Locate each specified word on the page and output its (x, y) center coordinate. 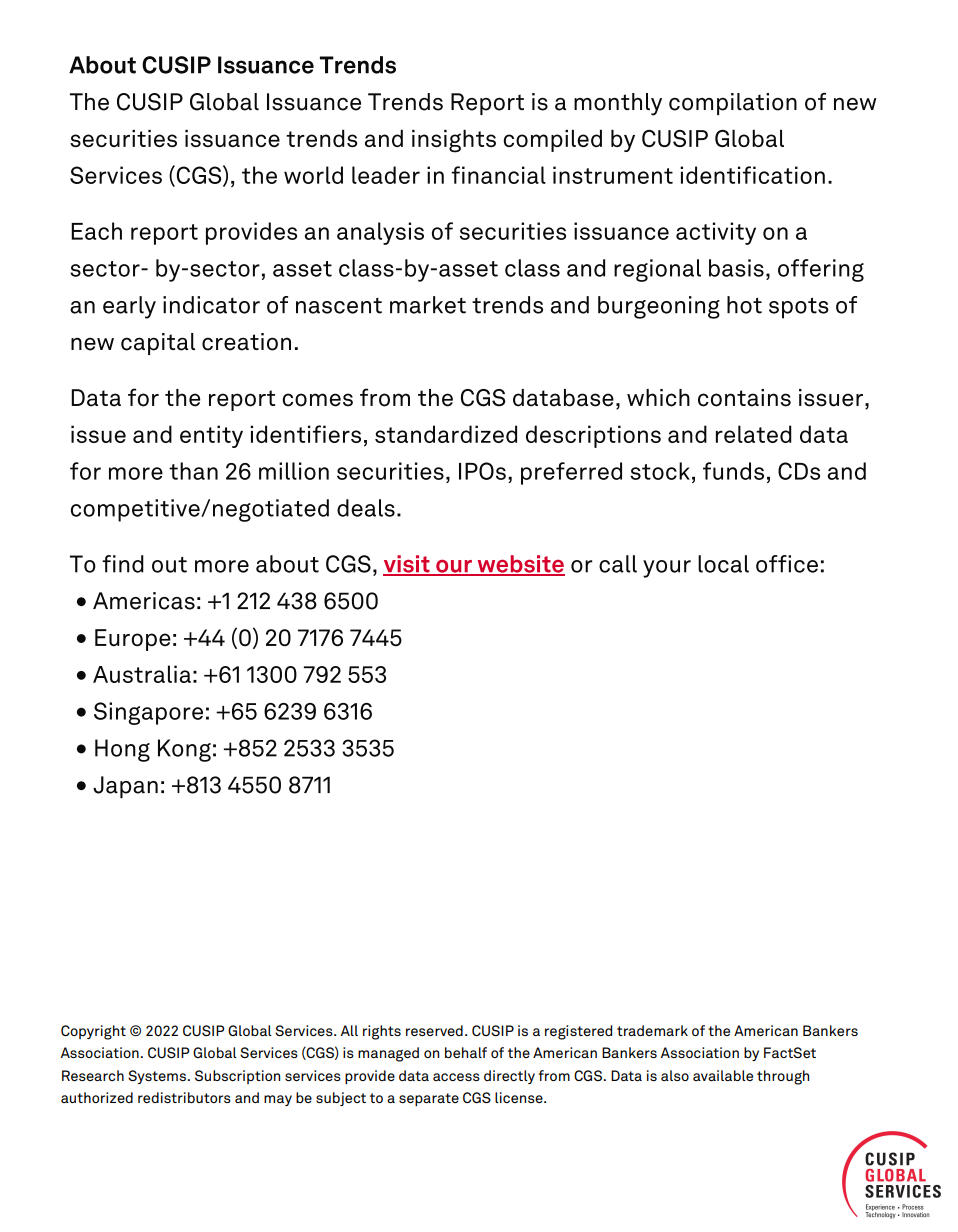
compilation (733, 104)
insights (454, 141)
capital (158, 344)
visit (407, 565)
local (723, 564)
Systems (157, 1077)
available (723, 1075)
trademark (652, 1030)
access (456, 1077)
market (428, 305)
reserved (434, 1030)
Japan (125, 787)
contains (744, 398)
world (313, 175)
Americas (144, 601)
